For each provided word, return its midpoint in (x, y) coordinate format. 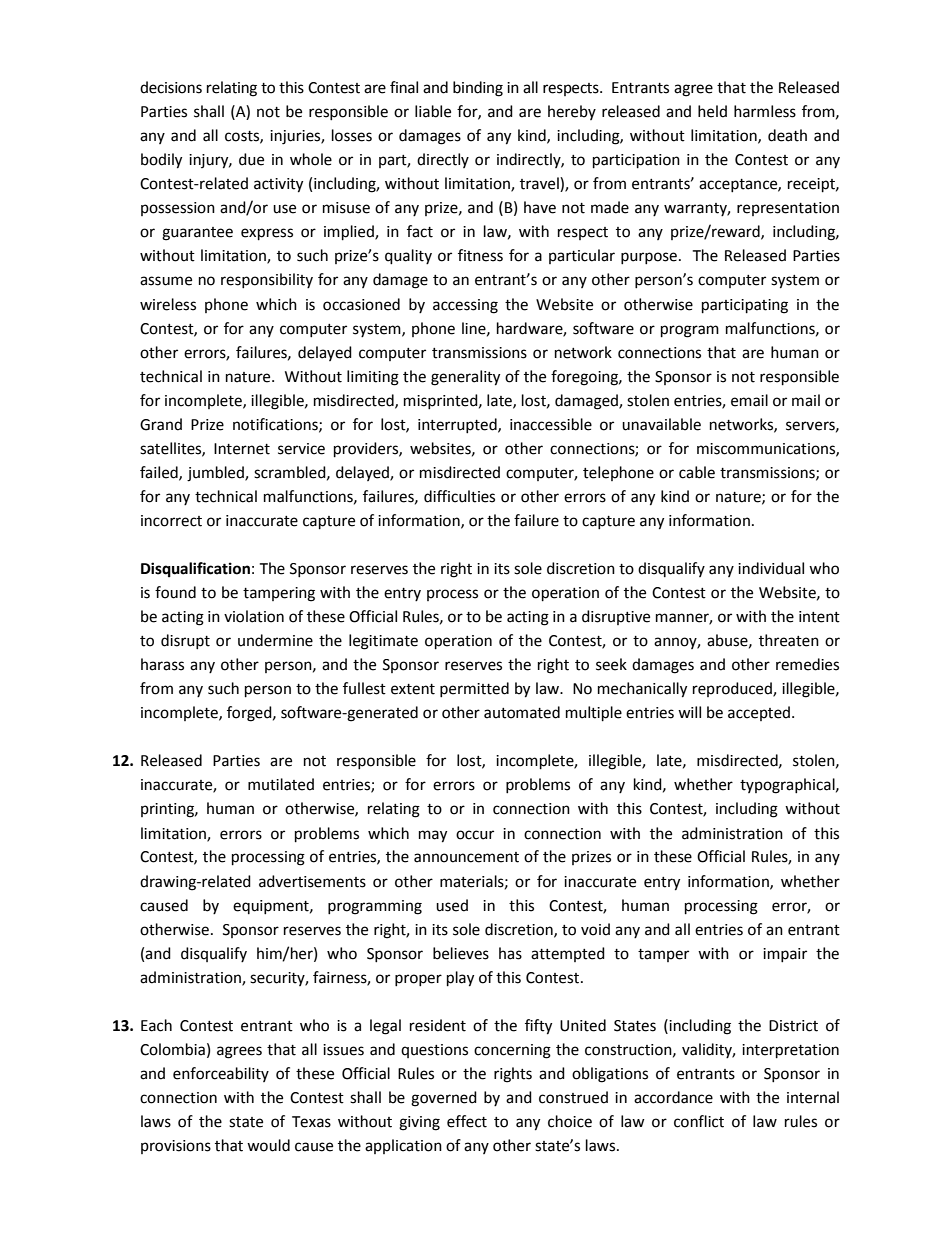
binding (478, 89)
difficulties (459, 496)
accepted (759, 713)
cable (697, 472)
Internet (242, 449)
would (268, 1145)
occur (475, 835)
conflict (699, 1121)
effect (467, 1121)
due (251, 159)
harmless (765, 111)
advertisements (312, 881)
